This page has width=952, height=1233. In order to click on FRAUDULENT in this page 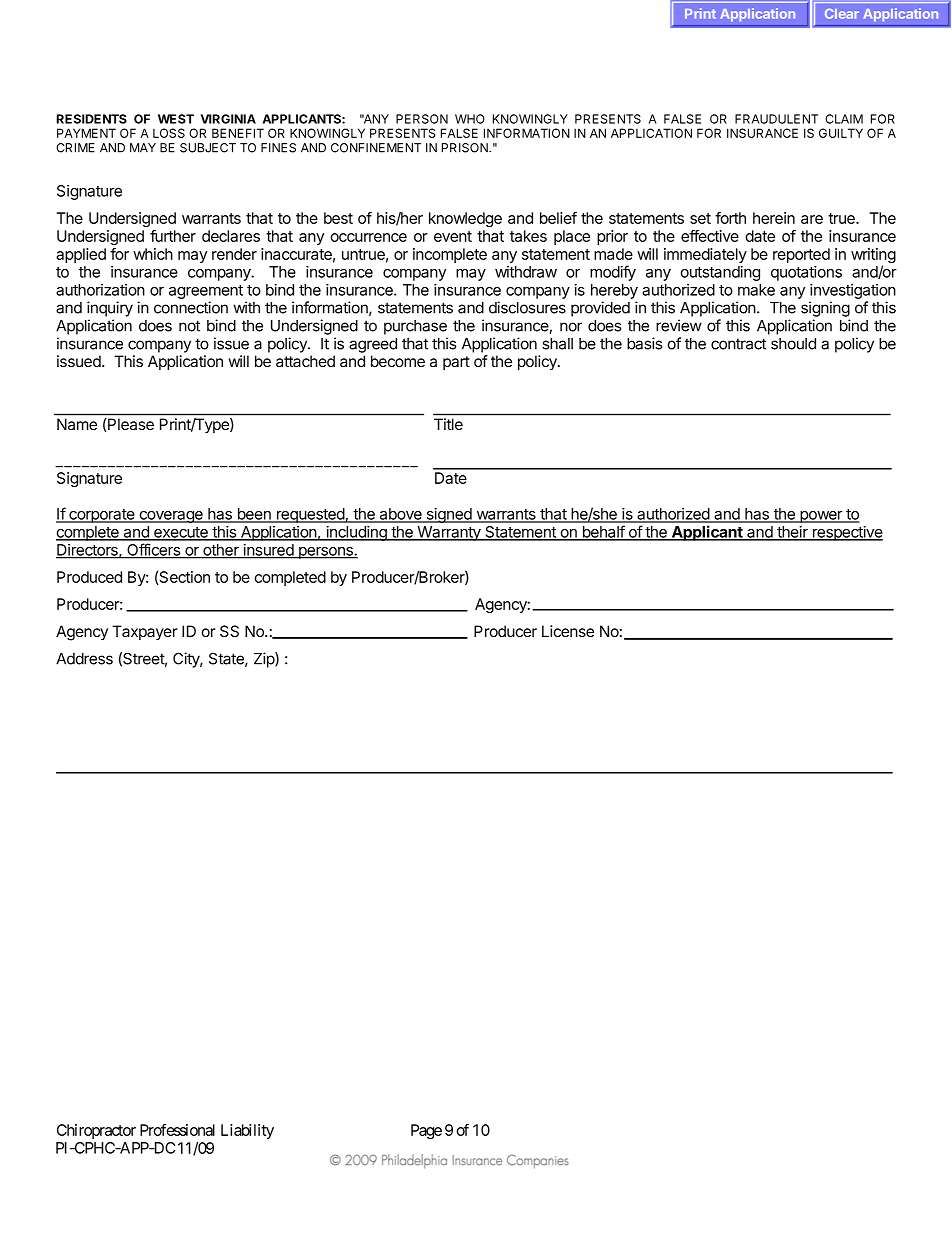, I will do `click(776, 119)`.
